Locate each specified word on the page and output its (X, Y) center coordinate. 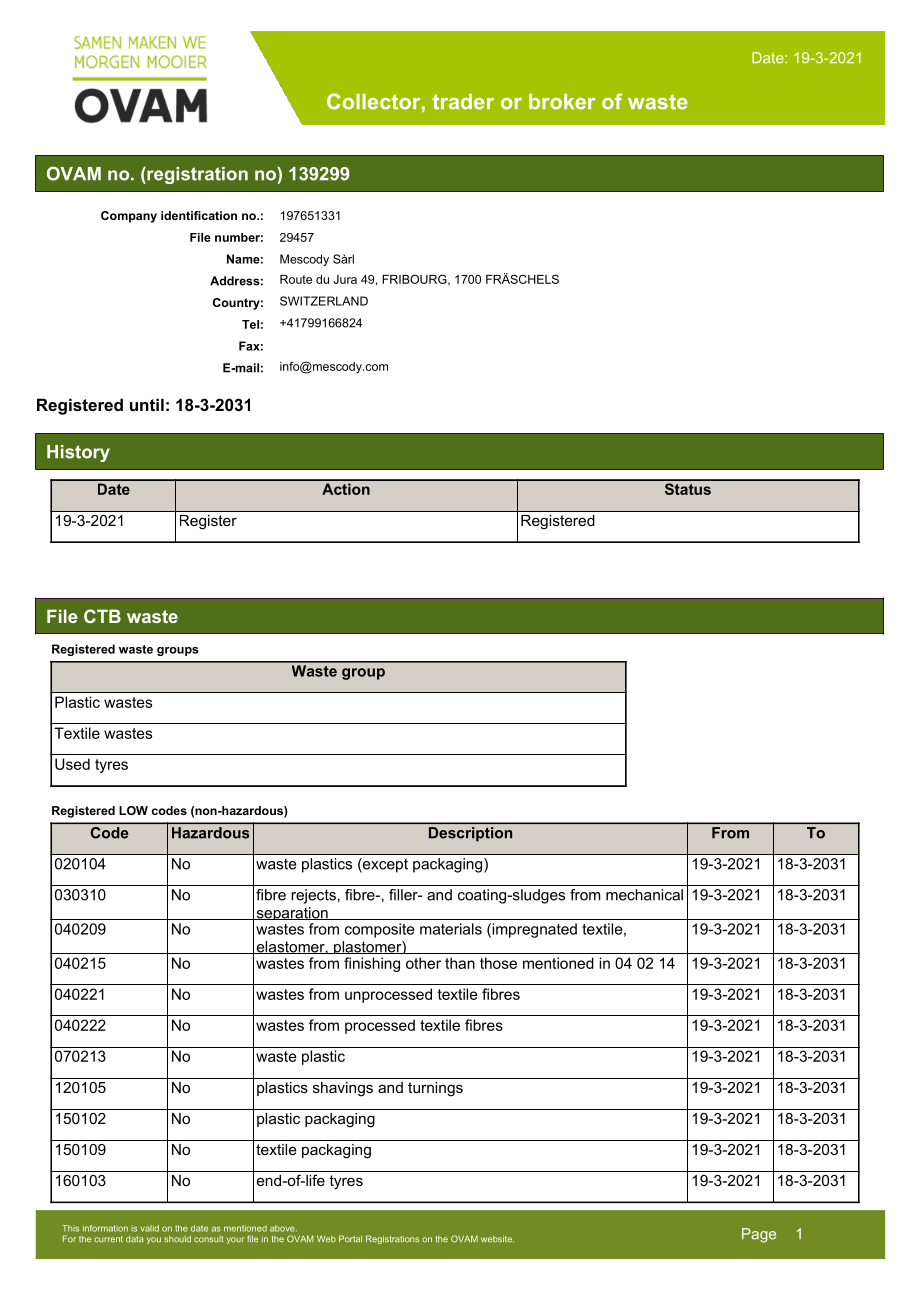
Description (470, 834)
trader (463, 102)
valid (149, 1228)
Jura (345, 279)
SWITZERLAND (324, 301)
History (78, 453)
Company (129, 217)
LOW (133, 810)
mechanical (644, 895)
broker (562, 102)
